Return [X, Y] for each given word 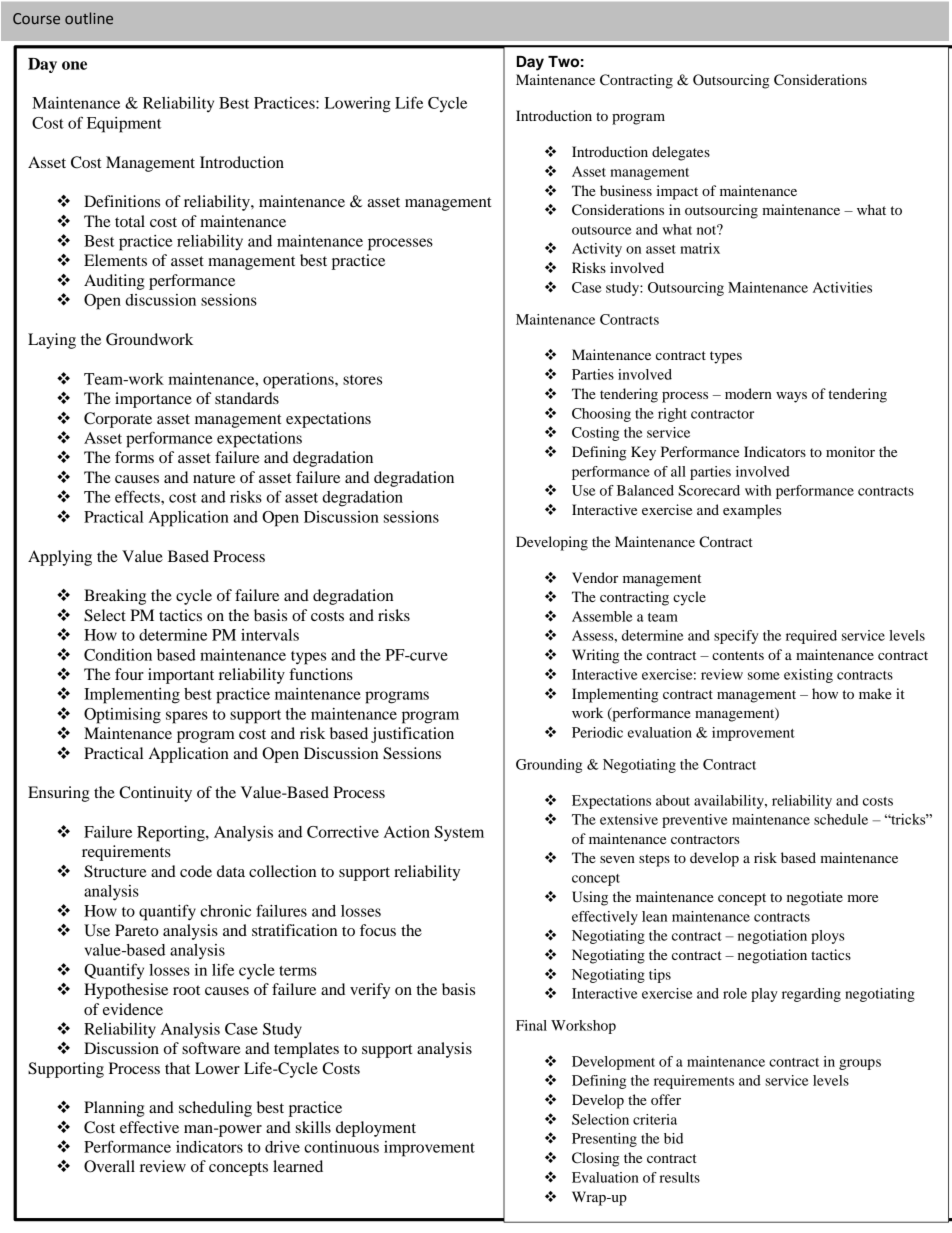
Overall [109, 1166]
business [626, 190]
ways [791, 397]
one [74, 65]
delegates [681, 153]
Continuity [155, 794]
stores [362, 380]
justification [412, 735]
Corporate [118, 420]
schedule [841, 819]
